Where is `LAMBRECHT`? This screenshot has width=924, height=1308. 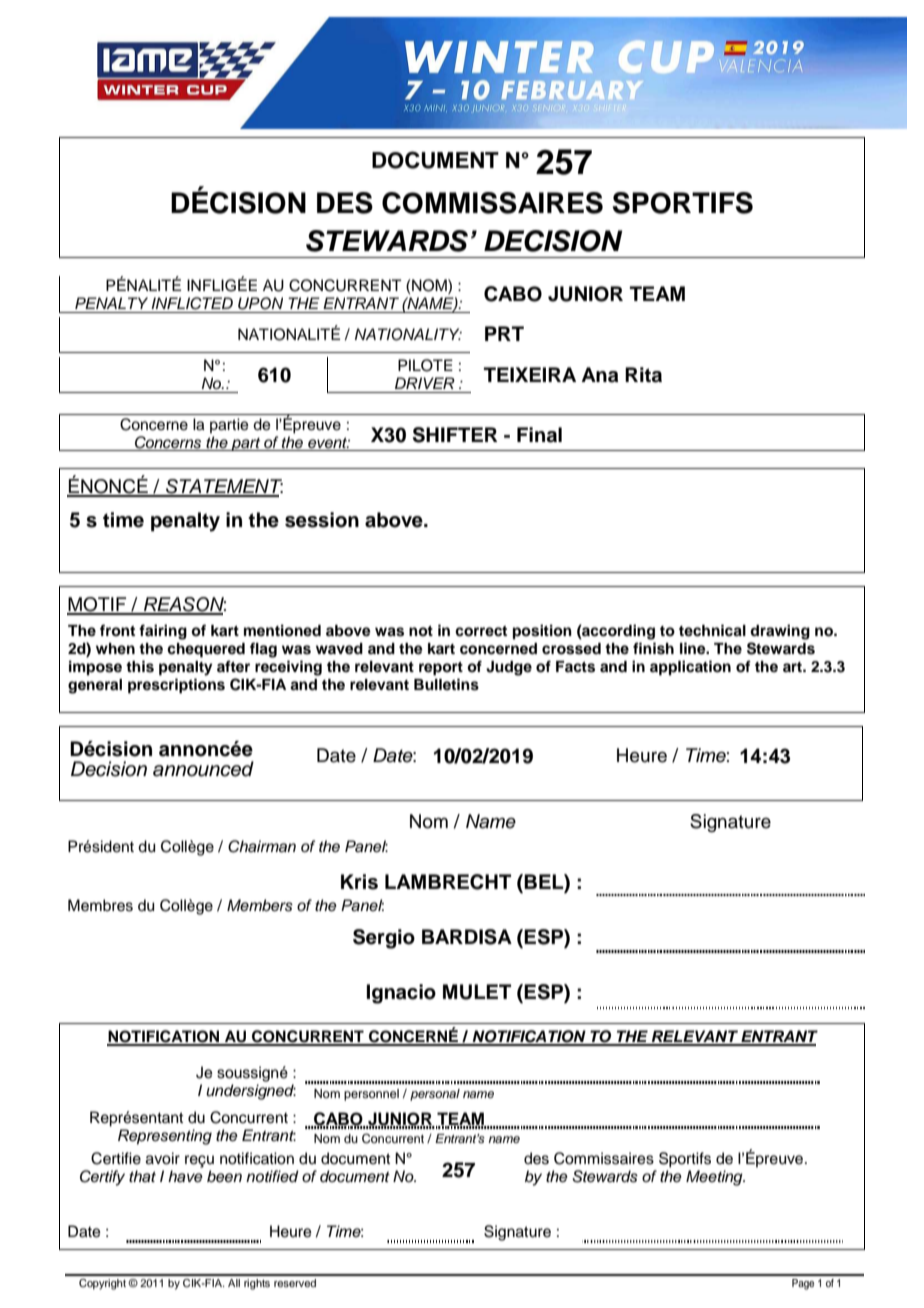 LAMBRECHT is located at coordinates (448, 882).
